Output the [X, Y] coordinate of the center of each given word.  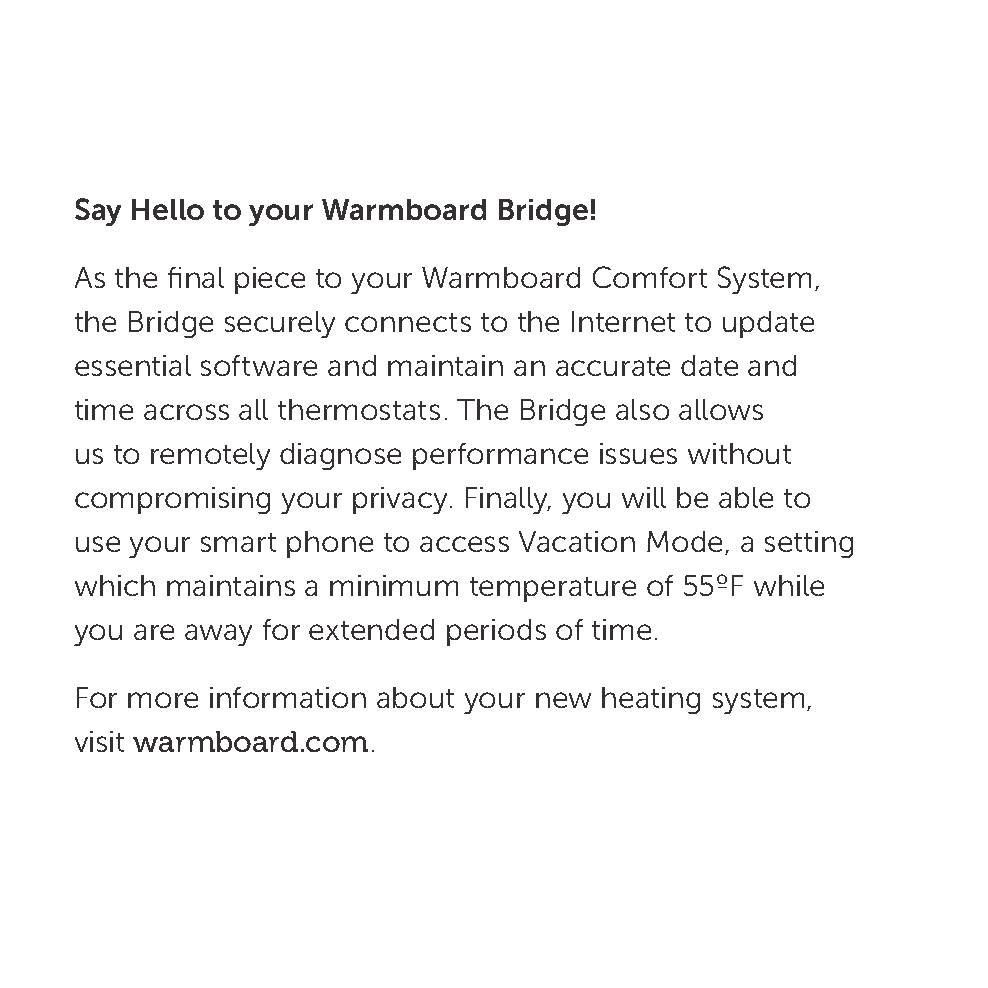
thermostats [359, 409]
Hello [168, 209]
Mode [686, 543]
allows [721, 409]
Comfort [650, 277]
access [464, 544]
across [186, 412]
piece [270, 280]
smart [238, 542]
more [163, 700]
